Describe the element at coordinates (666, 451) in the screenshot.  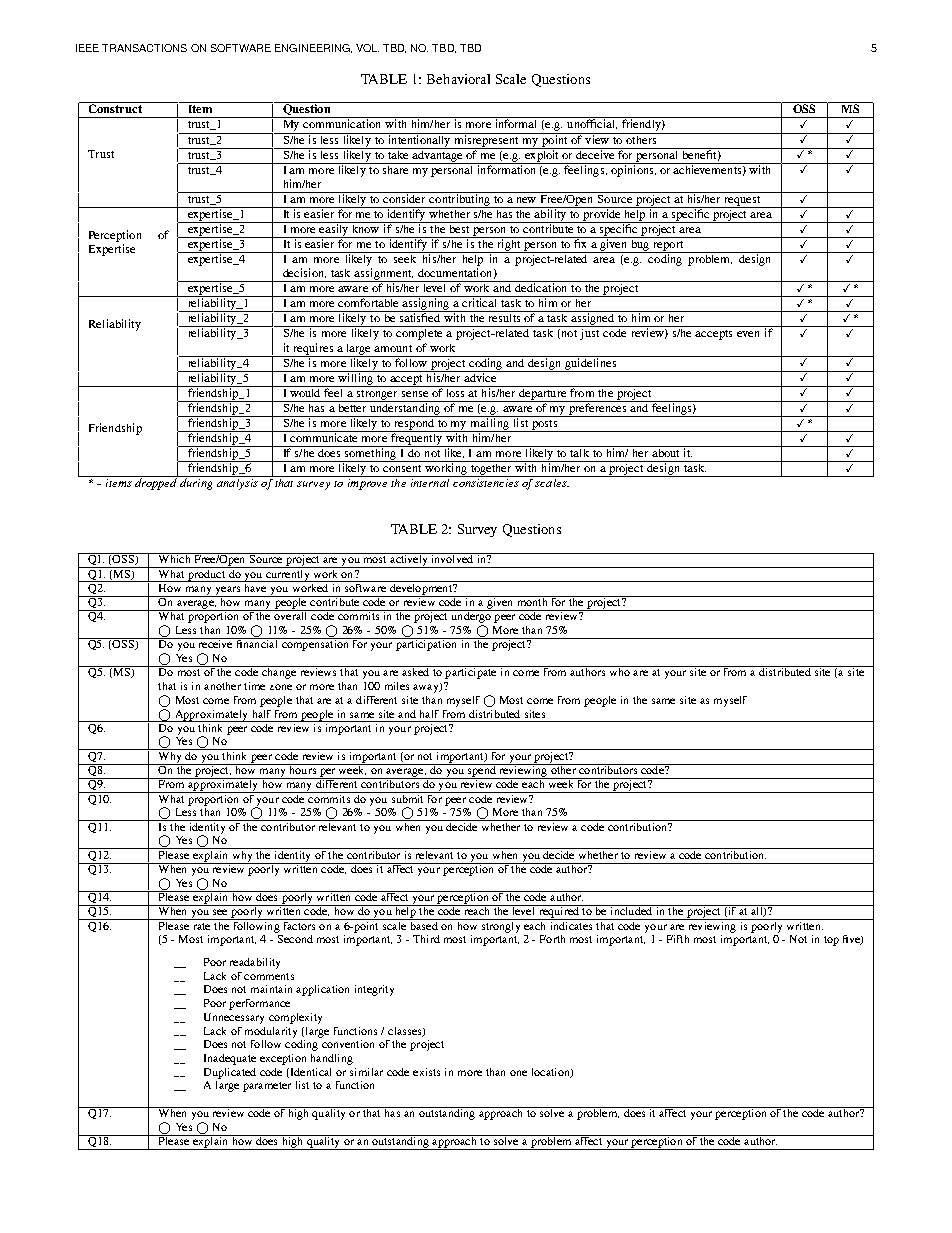
I see `about` at that location.
